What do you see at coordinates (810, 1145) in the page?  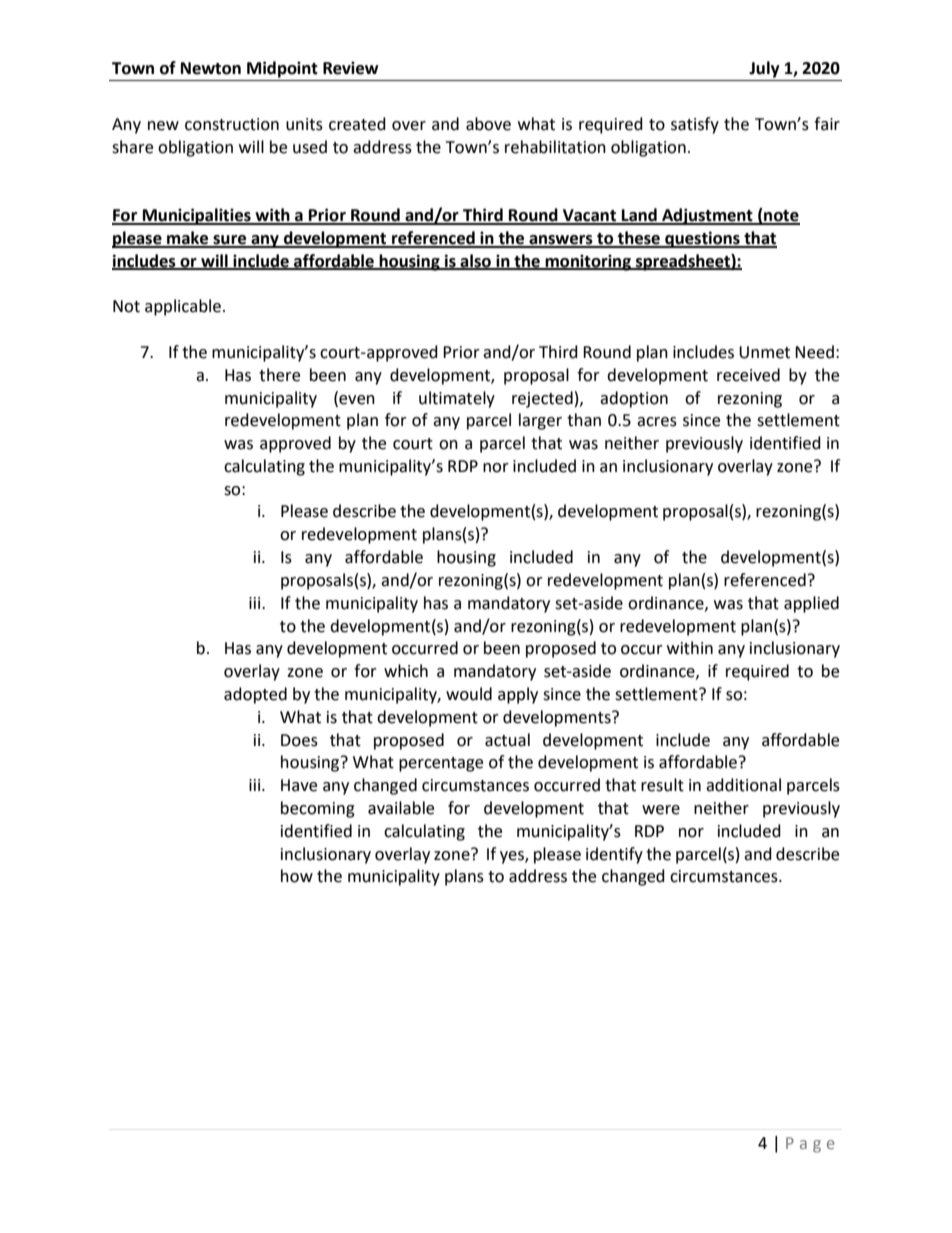 I see `Page` at bounding box center [810, 1145].
